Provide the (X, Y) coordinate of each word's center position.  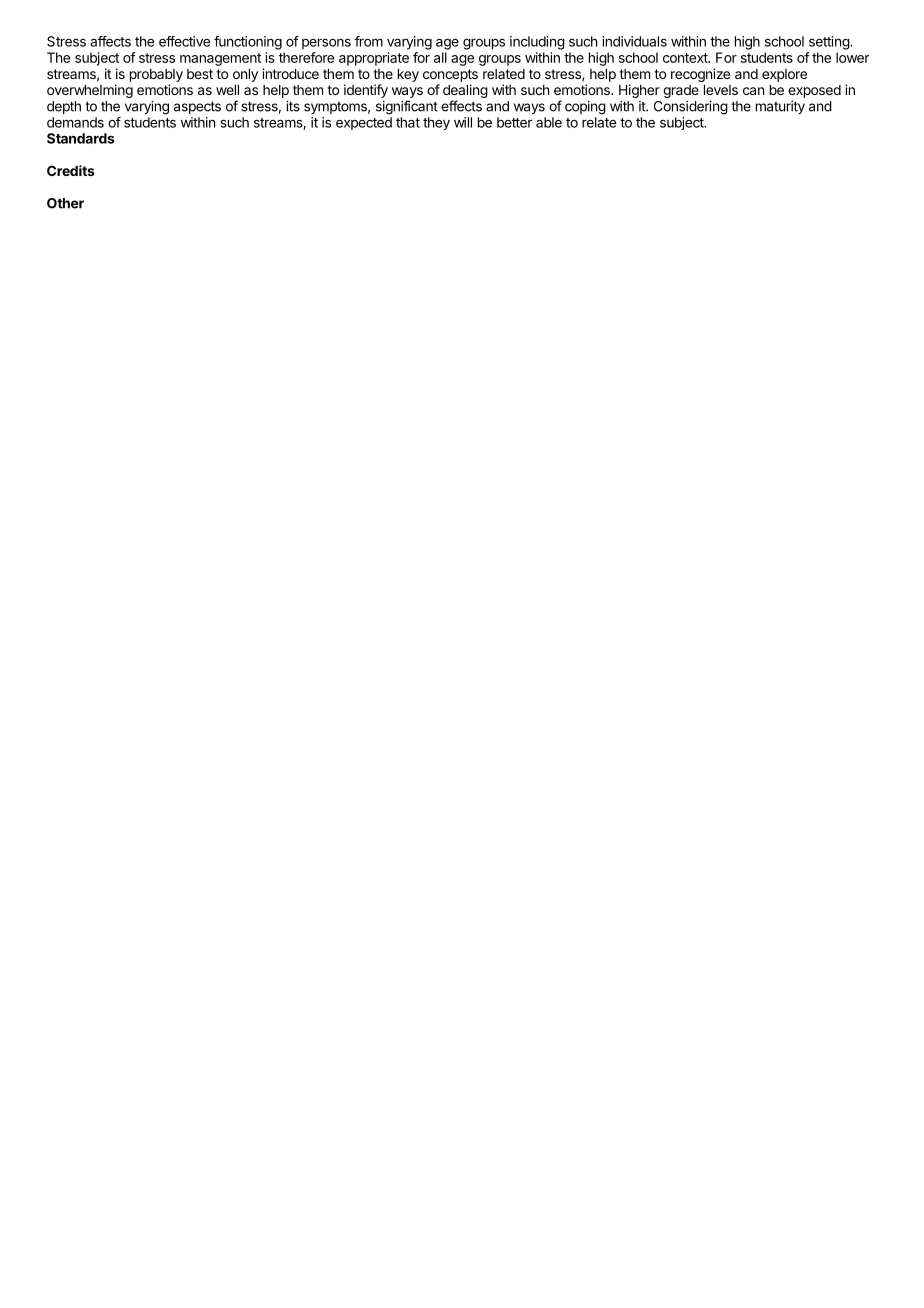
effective (184, 41)
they (436, 123)
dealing (465, 92)
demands (75, 122)
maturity (780, 107)
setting (830, 43)
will (463, 122)
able (549, 122)
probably (156, 75)
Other (65, 203)
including (537, 43)
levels (721, 90)
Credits (71, 170)
